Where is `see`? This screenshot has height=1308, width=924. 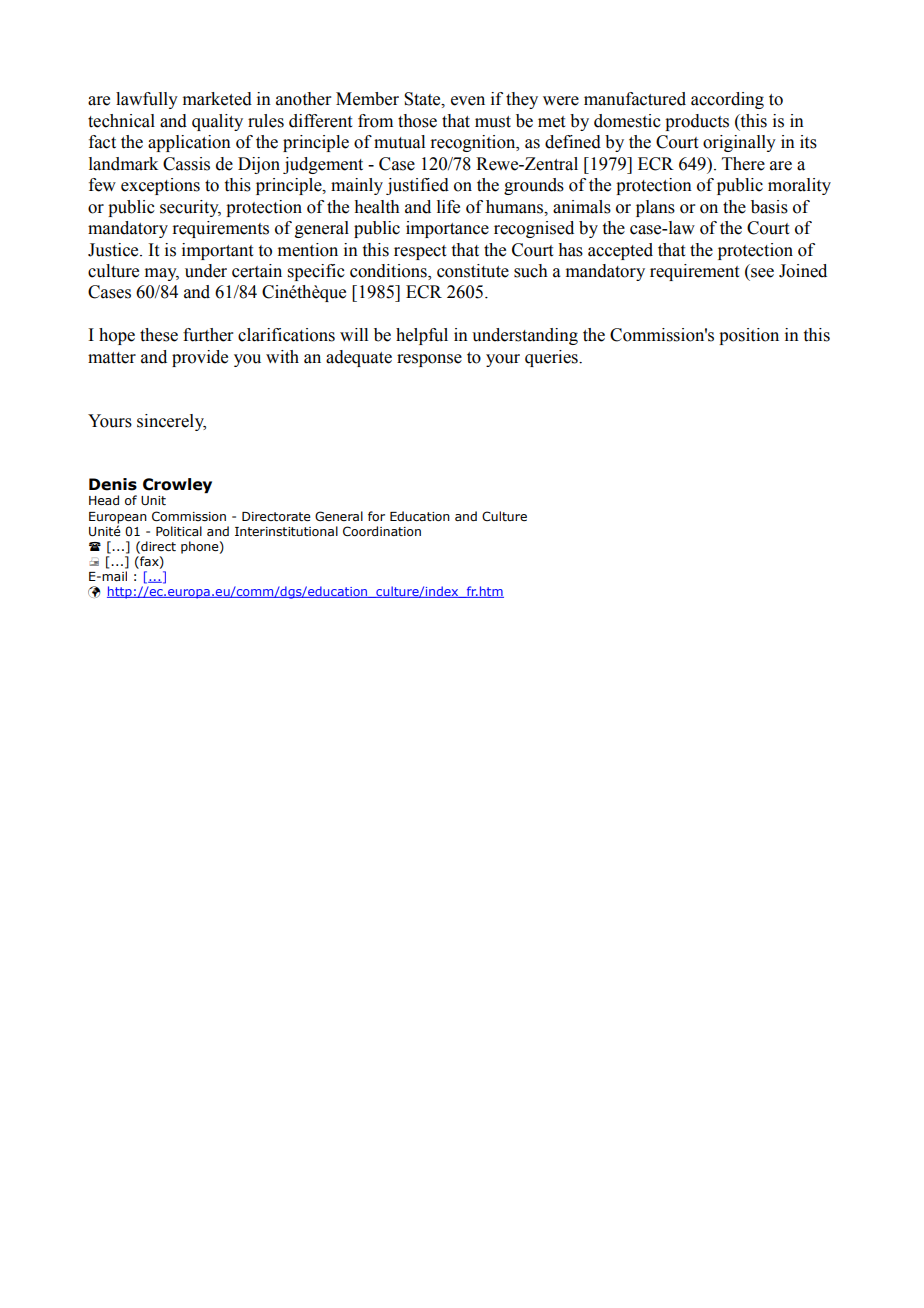
see is located at coordinates (762, 273).
